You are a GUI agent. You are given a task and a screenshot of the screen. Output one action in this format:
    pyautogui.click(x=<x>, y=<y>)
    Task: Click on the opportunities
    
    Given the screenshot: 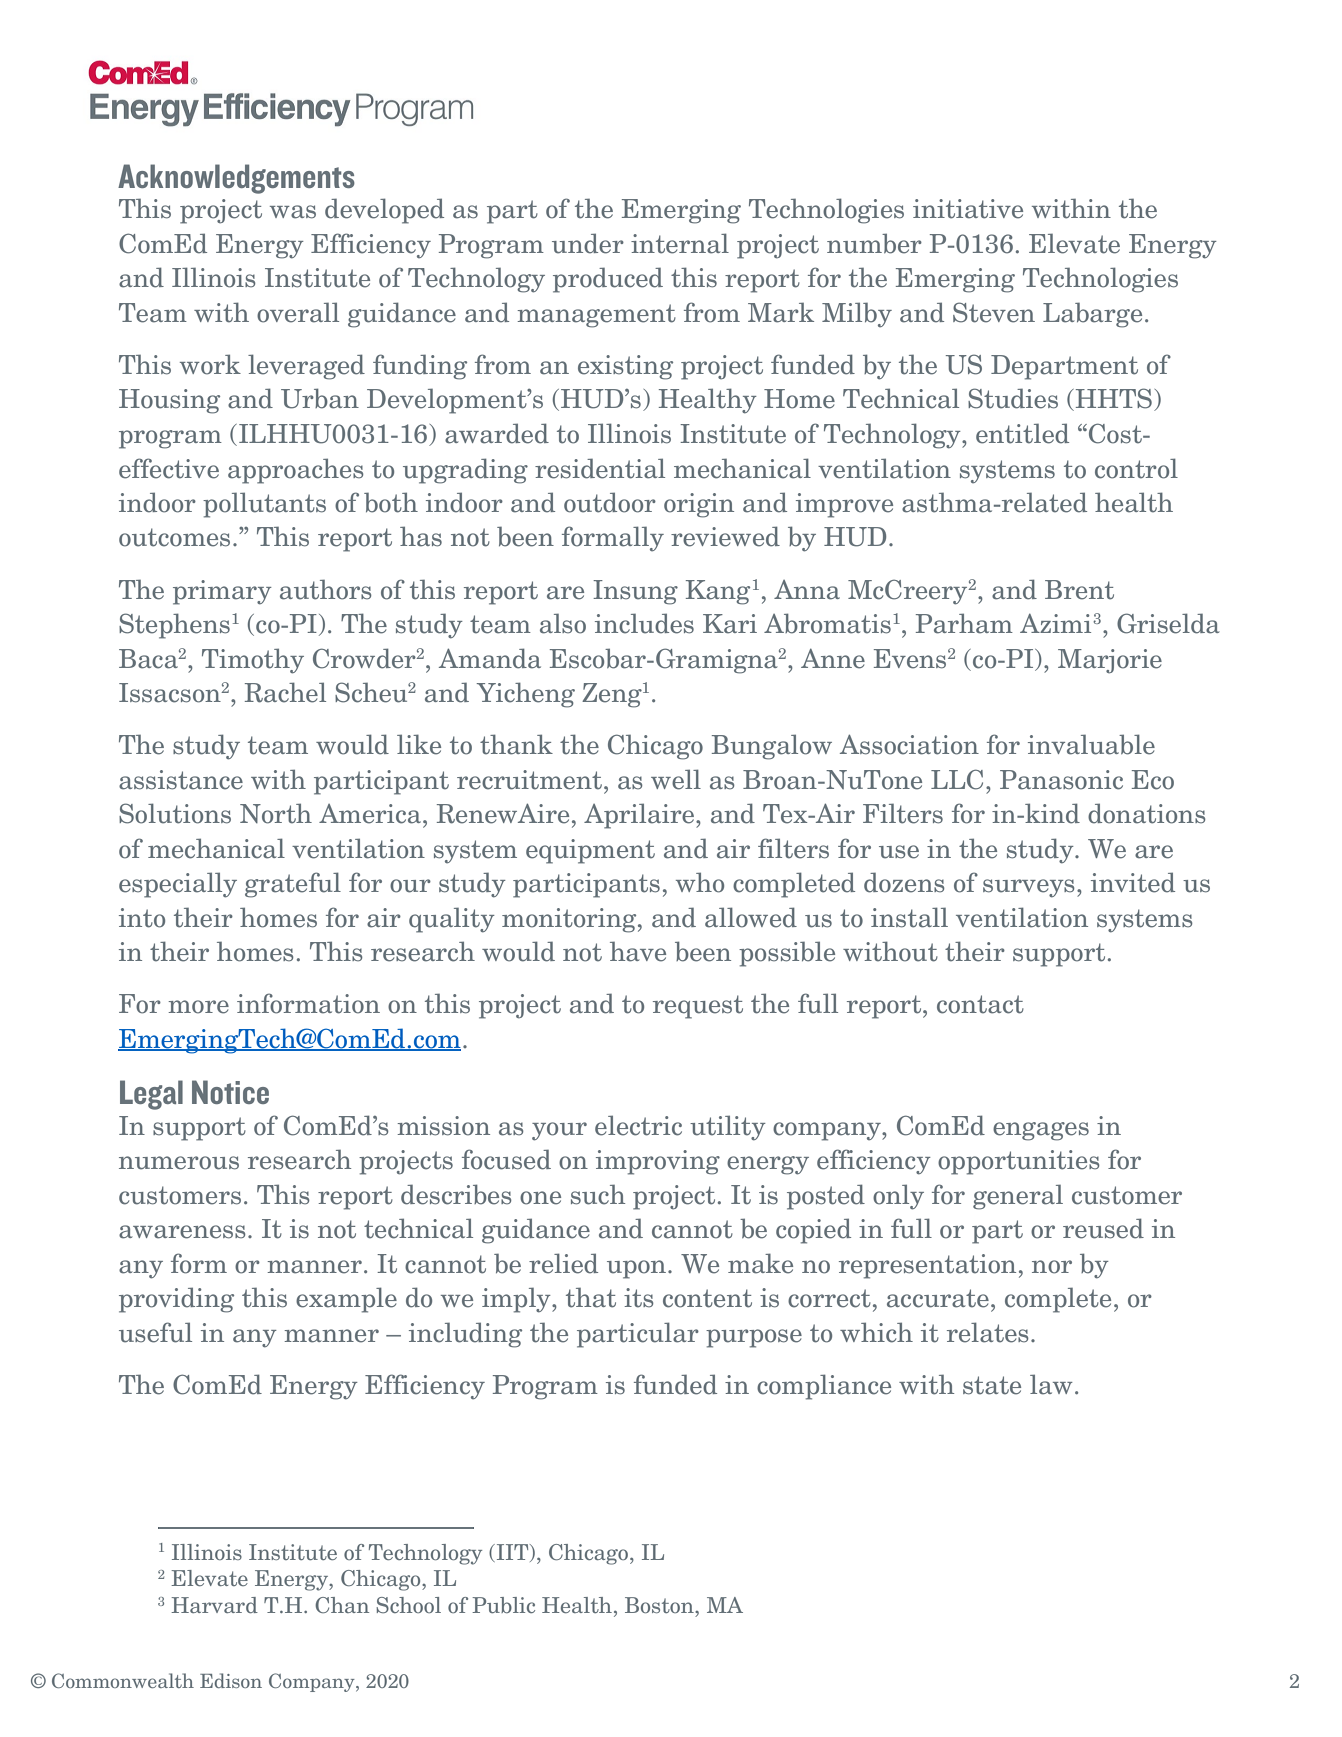 What is the action you would take?
    pyautogui.click(x=1019, y=1162)
